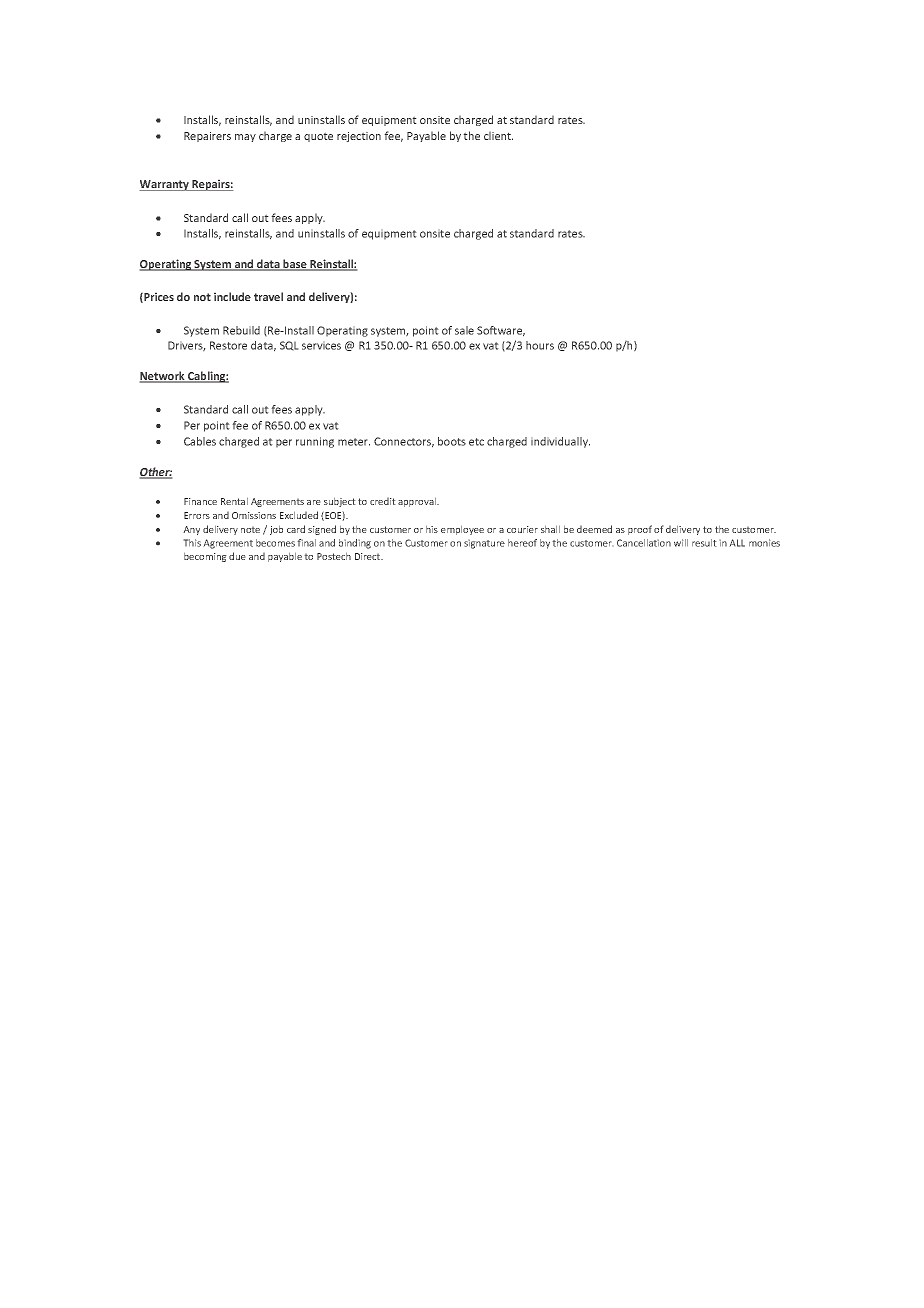 This image has width=924, height=1308. I want to click on signature, so click(484, 544).
